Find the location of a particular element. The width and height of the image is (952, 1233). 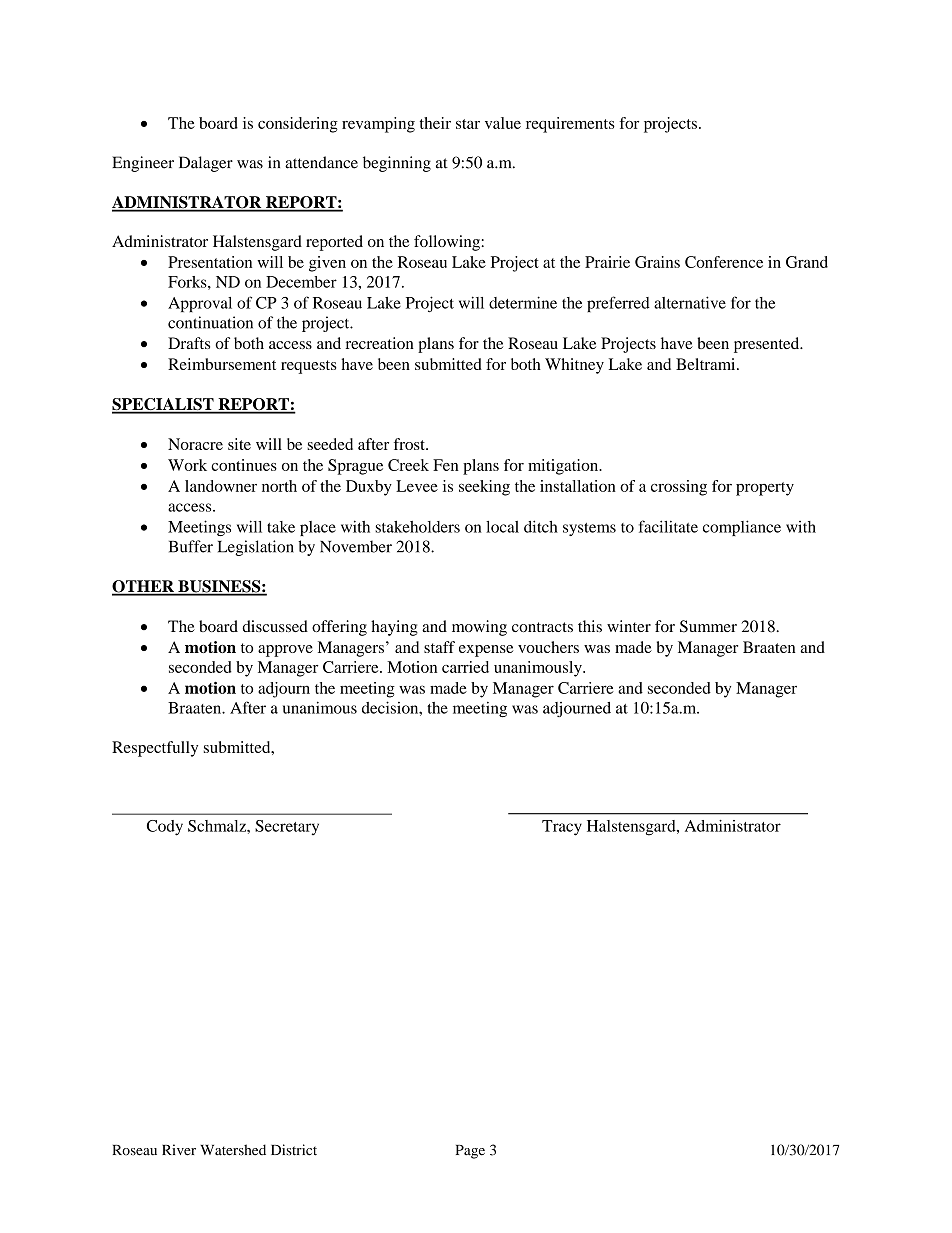

Tracy is located at coordinates (562, 828).
